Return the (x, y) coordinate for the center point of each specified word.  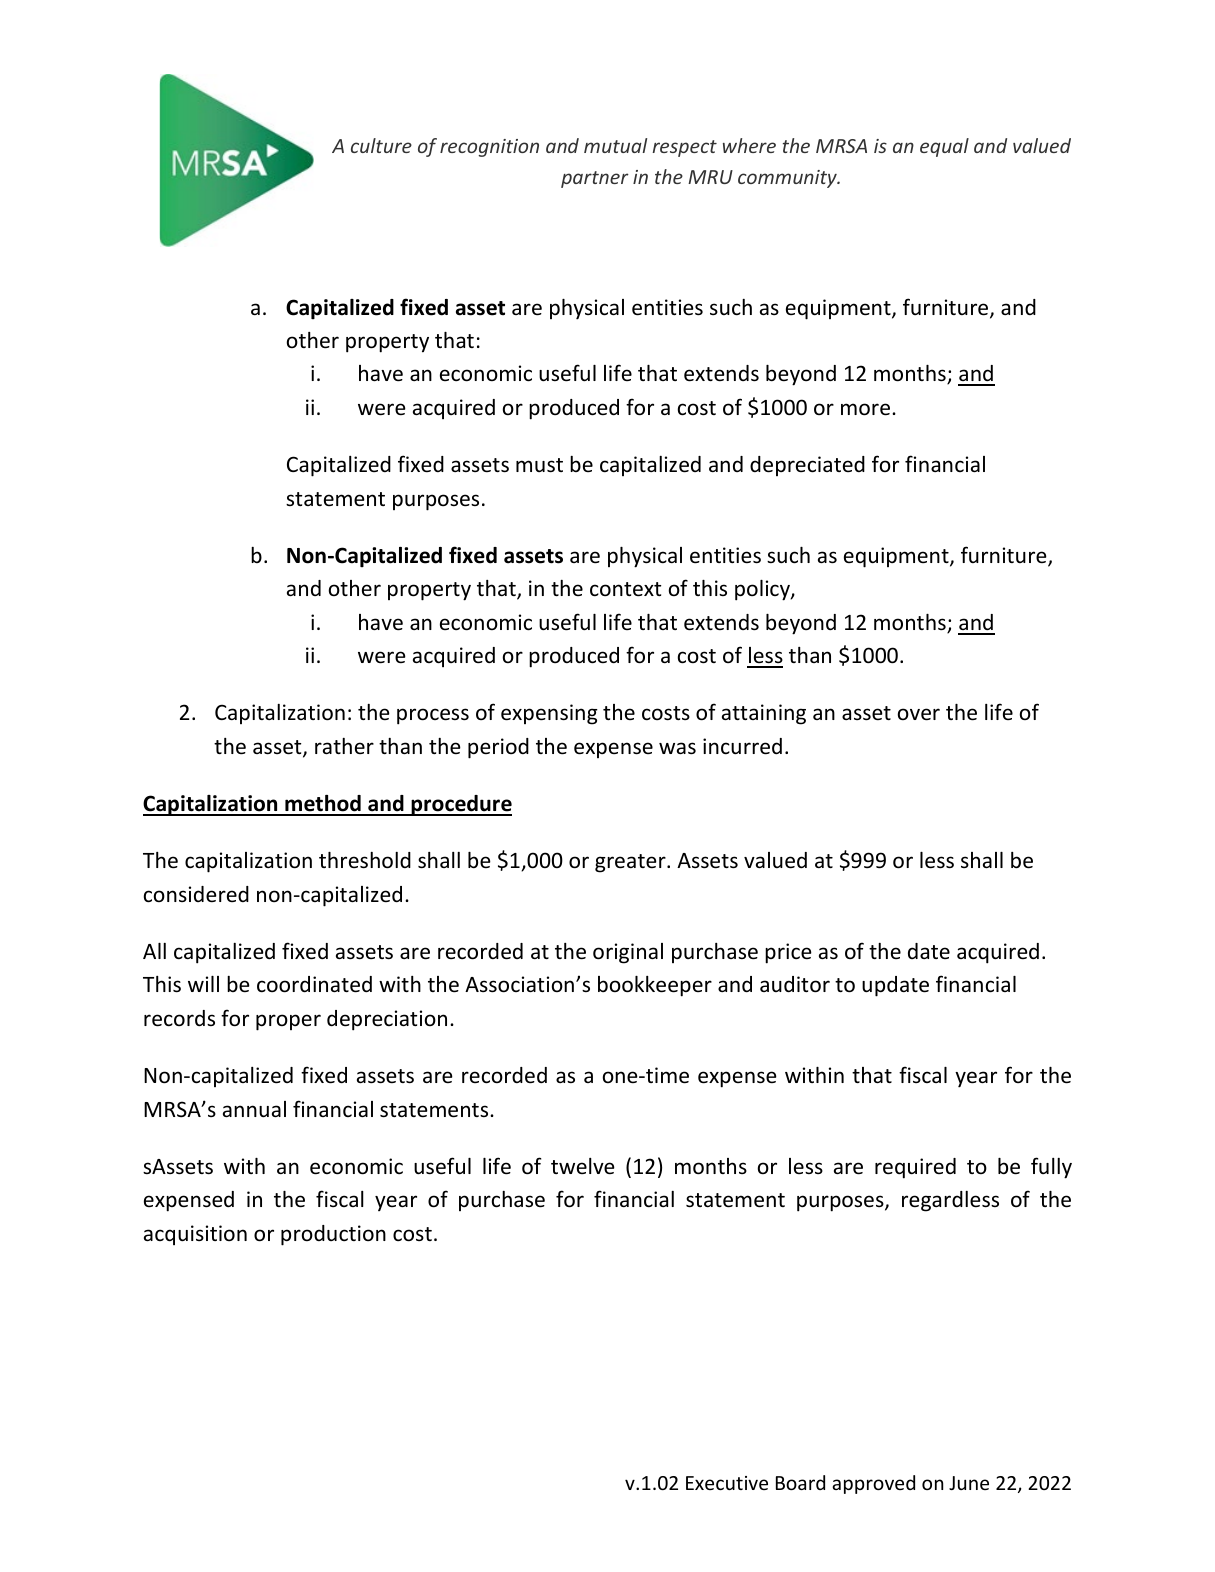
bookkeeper (655, 986)
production (333, 1235)
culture (381, 145)
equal (944, 147)
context (625, 589)
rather (344, 746)
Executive (727, 1483)
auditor (795, 984)
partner (595, 179)
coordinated (314, 984)
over (919, 714)
